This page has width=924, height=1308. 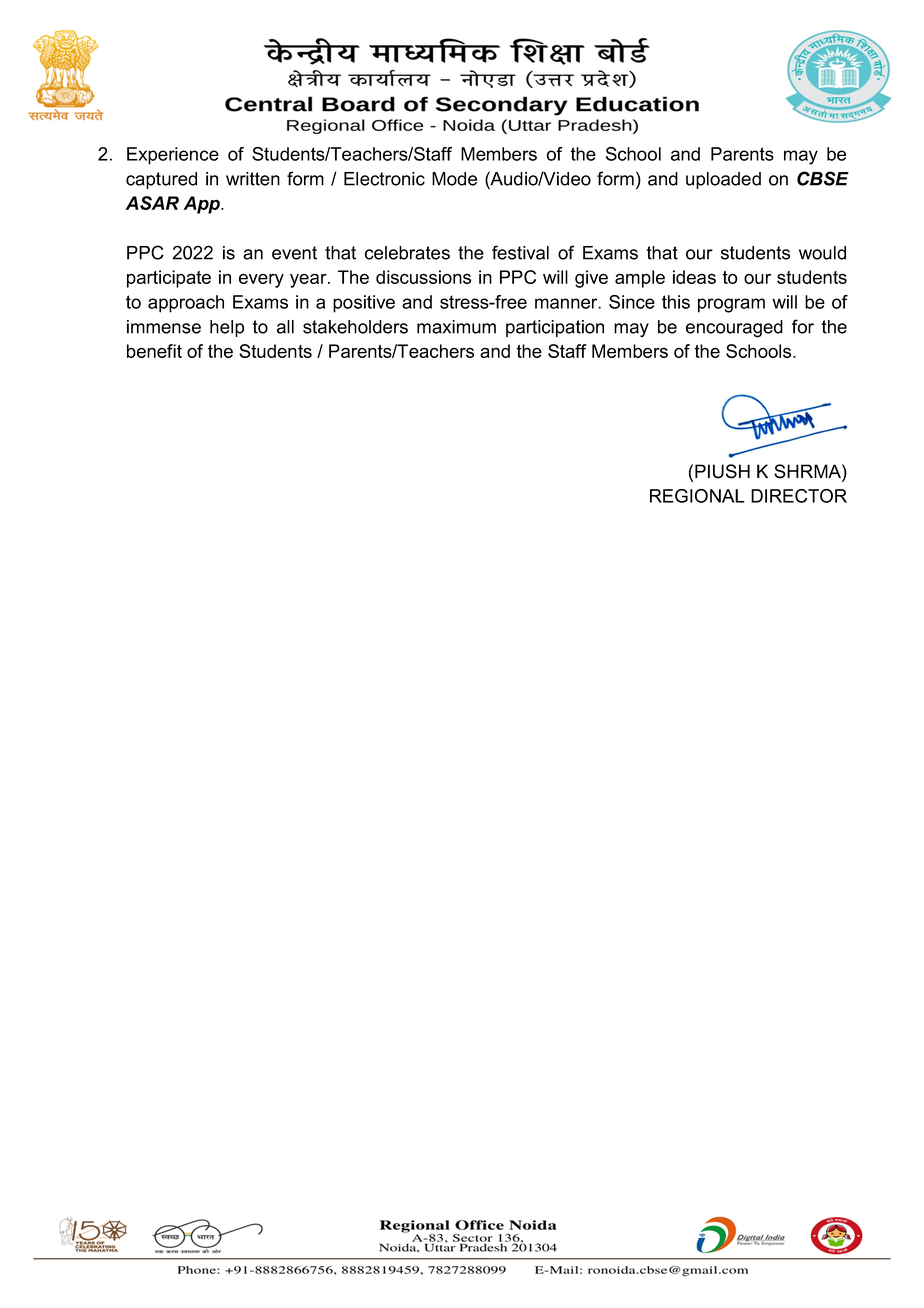 I want to click on written, so click(x=253, y=179).
